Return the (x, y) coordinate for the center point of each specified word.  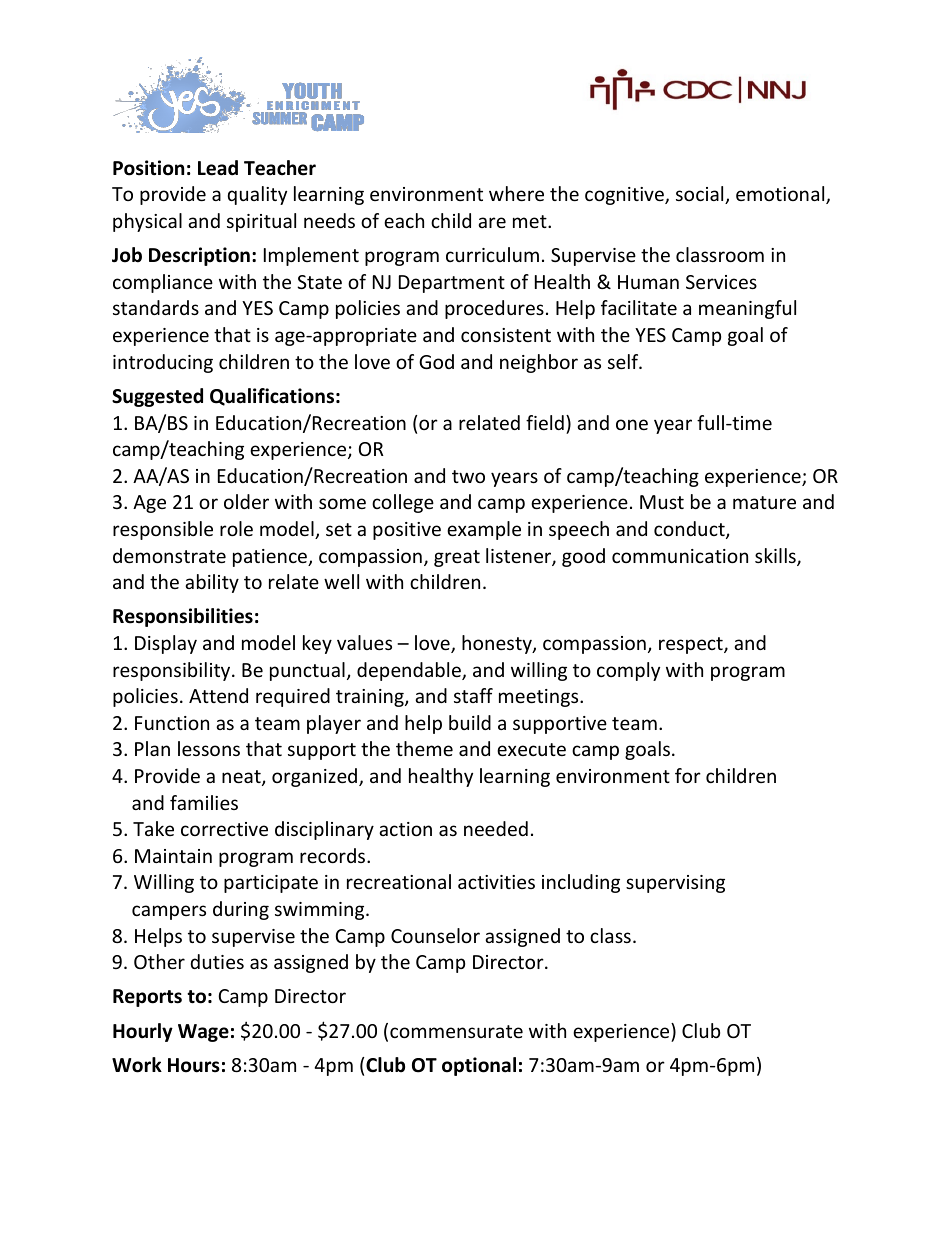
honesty (498, 644)
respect (692, 645)
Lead (218, 168)
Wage (203, 1033)
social (701, 195)
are (492, 222)
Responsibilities (183, 617)
